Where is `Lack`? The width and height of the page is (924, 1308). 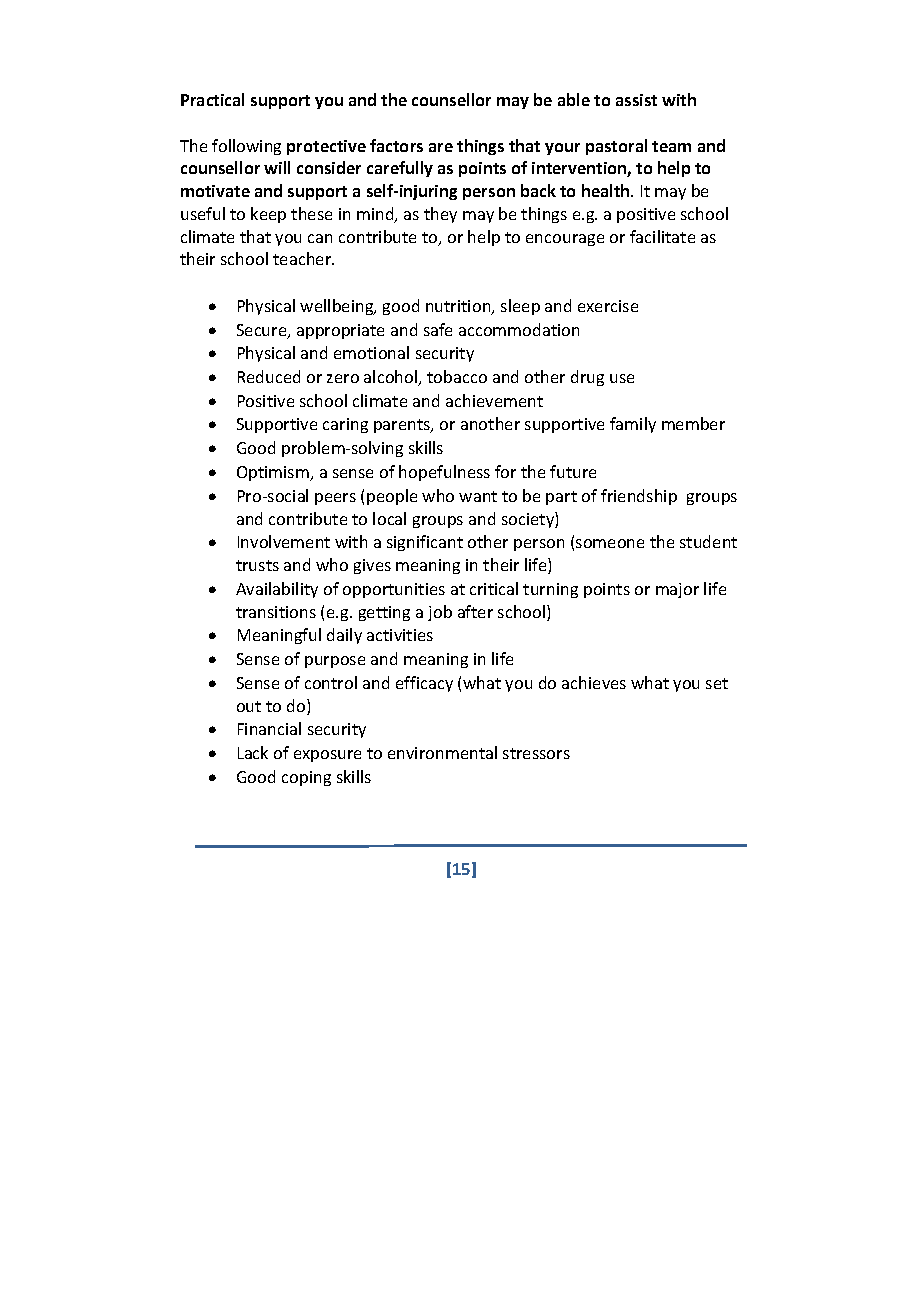
Lack is located at coordinates (253, 752).
